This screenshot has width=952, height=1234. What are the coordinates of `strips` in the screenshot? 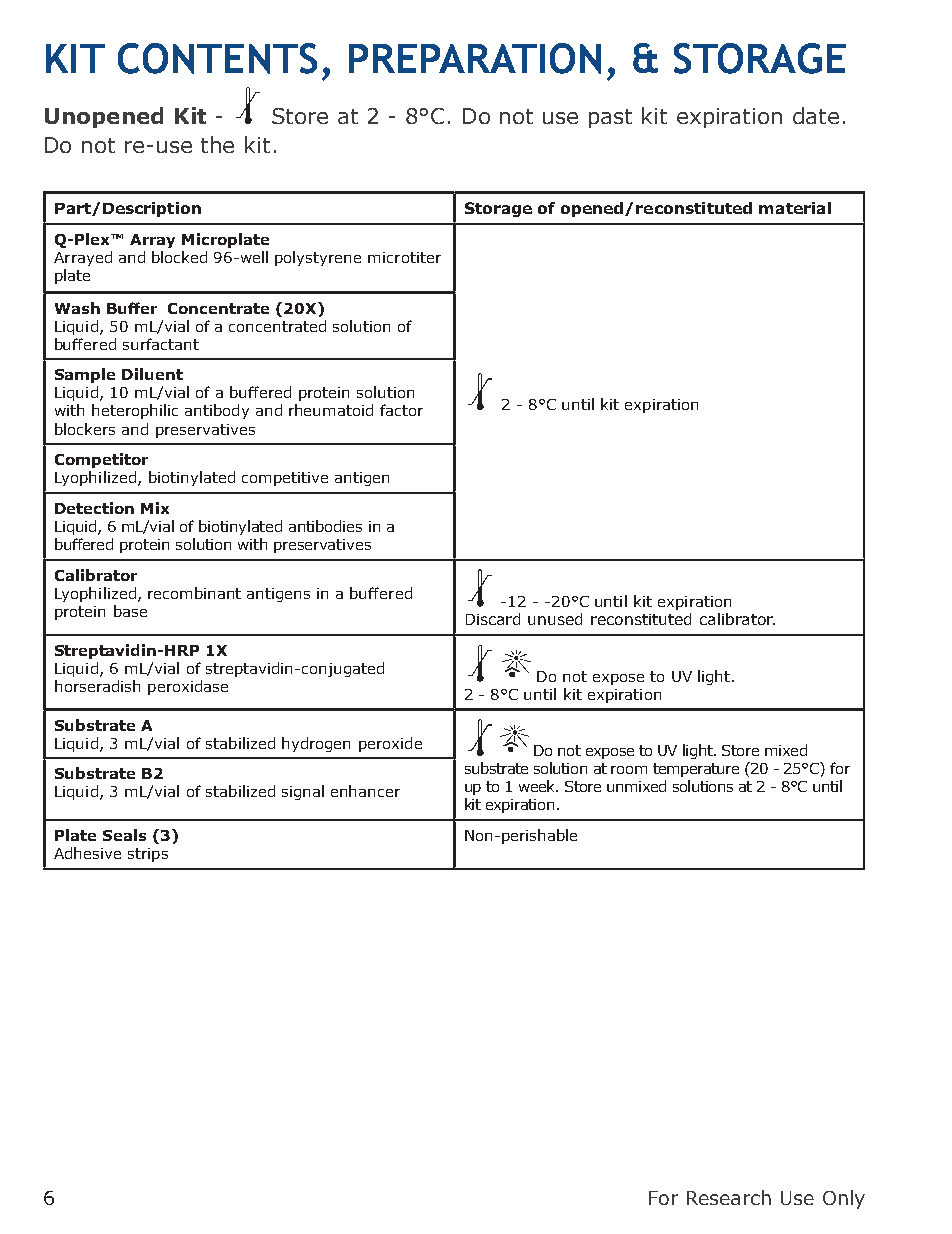 It's located at (148, 855).
